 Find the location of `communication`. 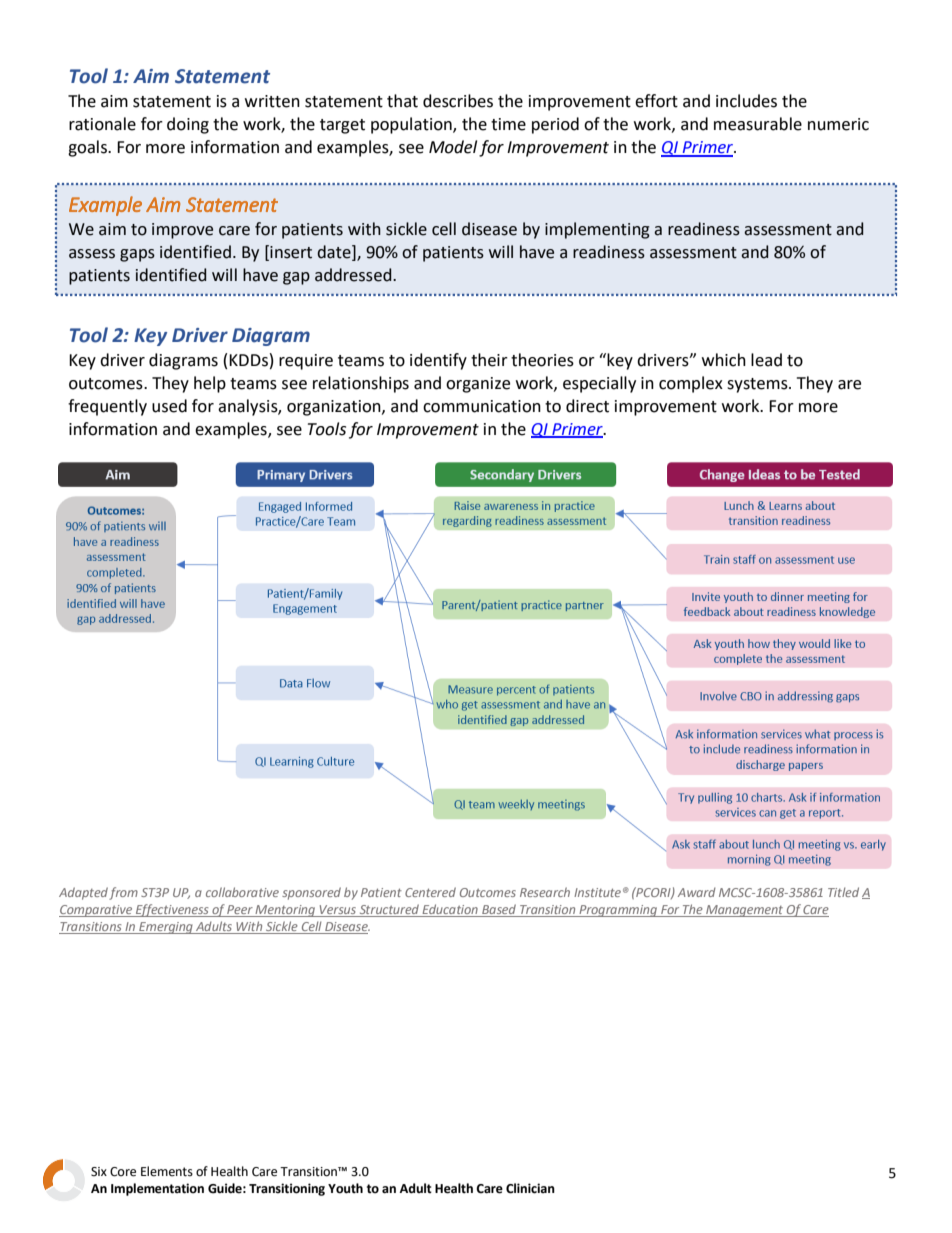

communication is located at coordinates (482, 406).
